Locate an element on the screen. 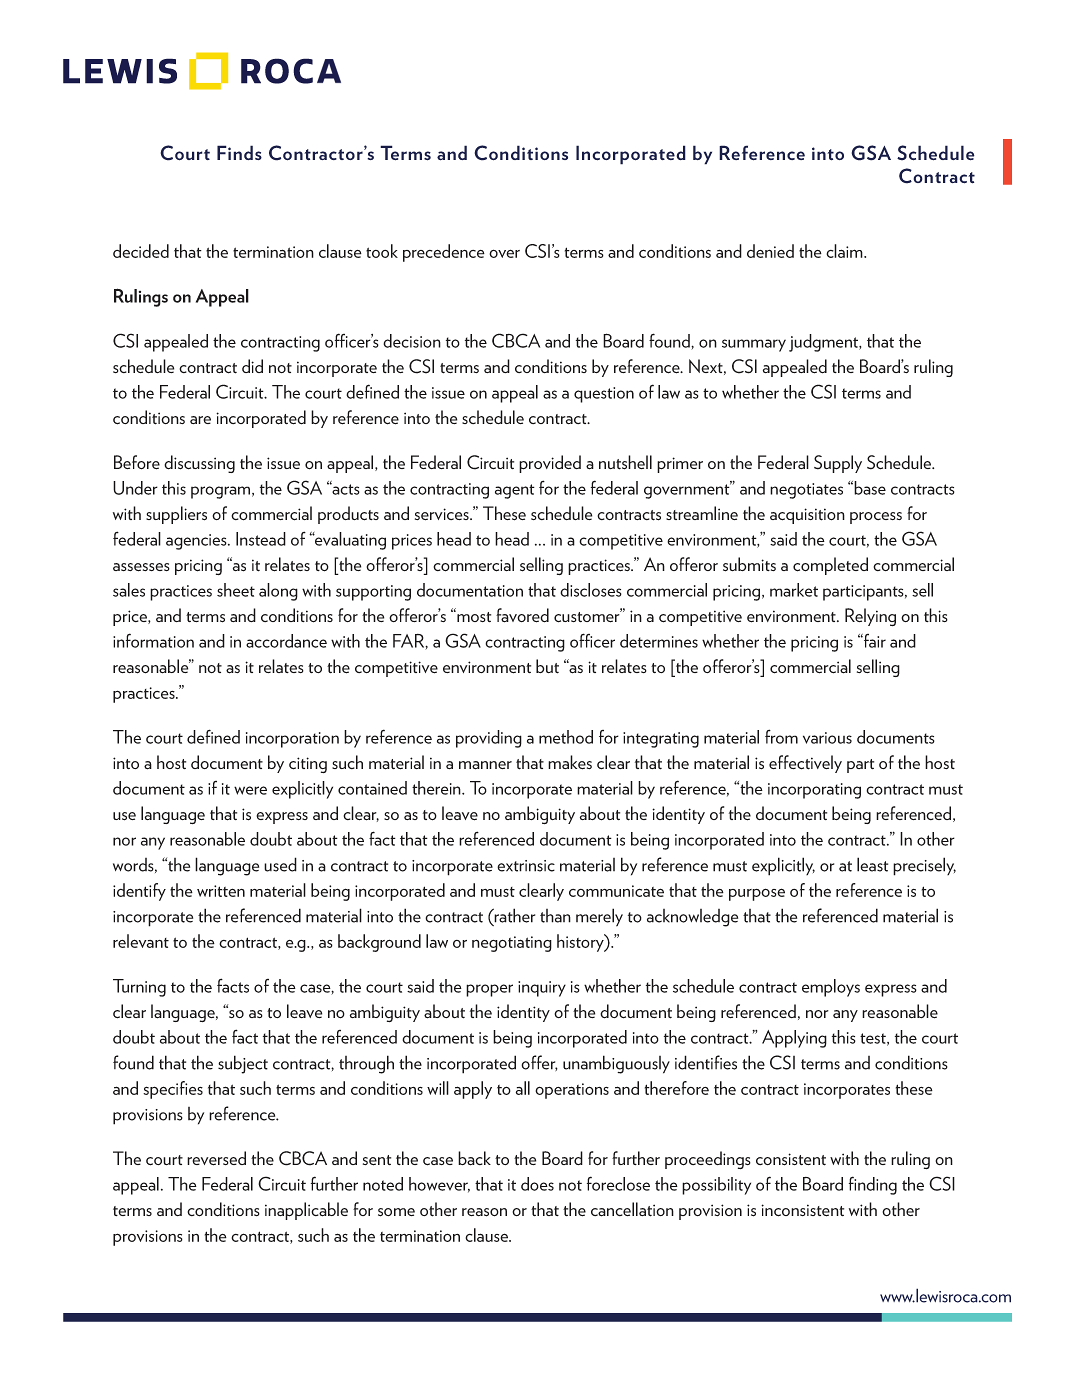 The height and width of the screenshot is (1394, 1077). Finds is located at coordinates (239, 152).
